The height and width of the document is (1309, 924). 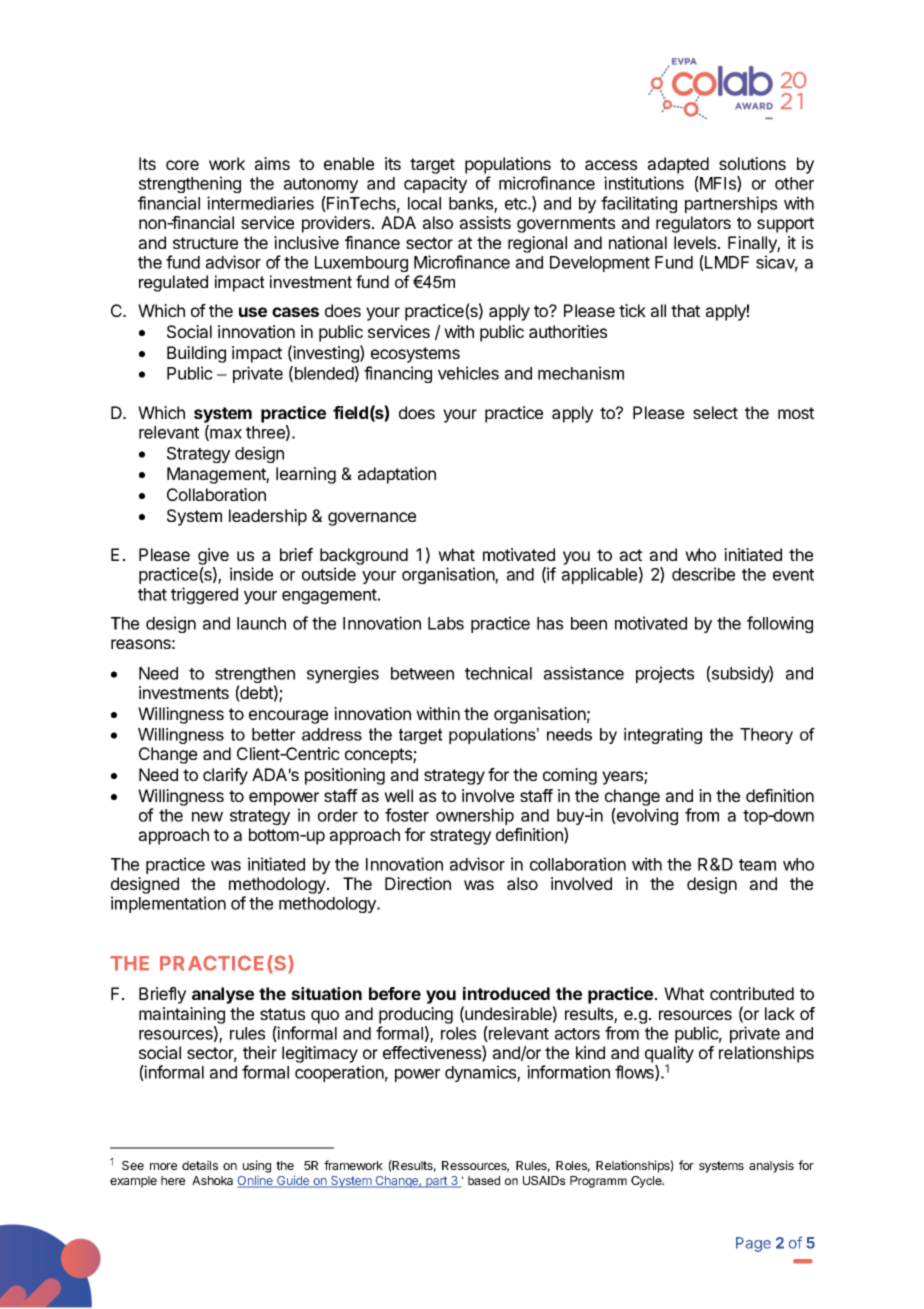 What do you see at coordinates (498, 673) in the document?
I see `technical` at bounding box center [498, 673].
